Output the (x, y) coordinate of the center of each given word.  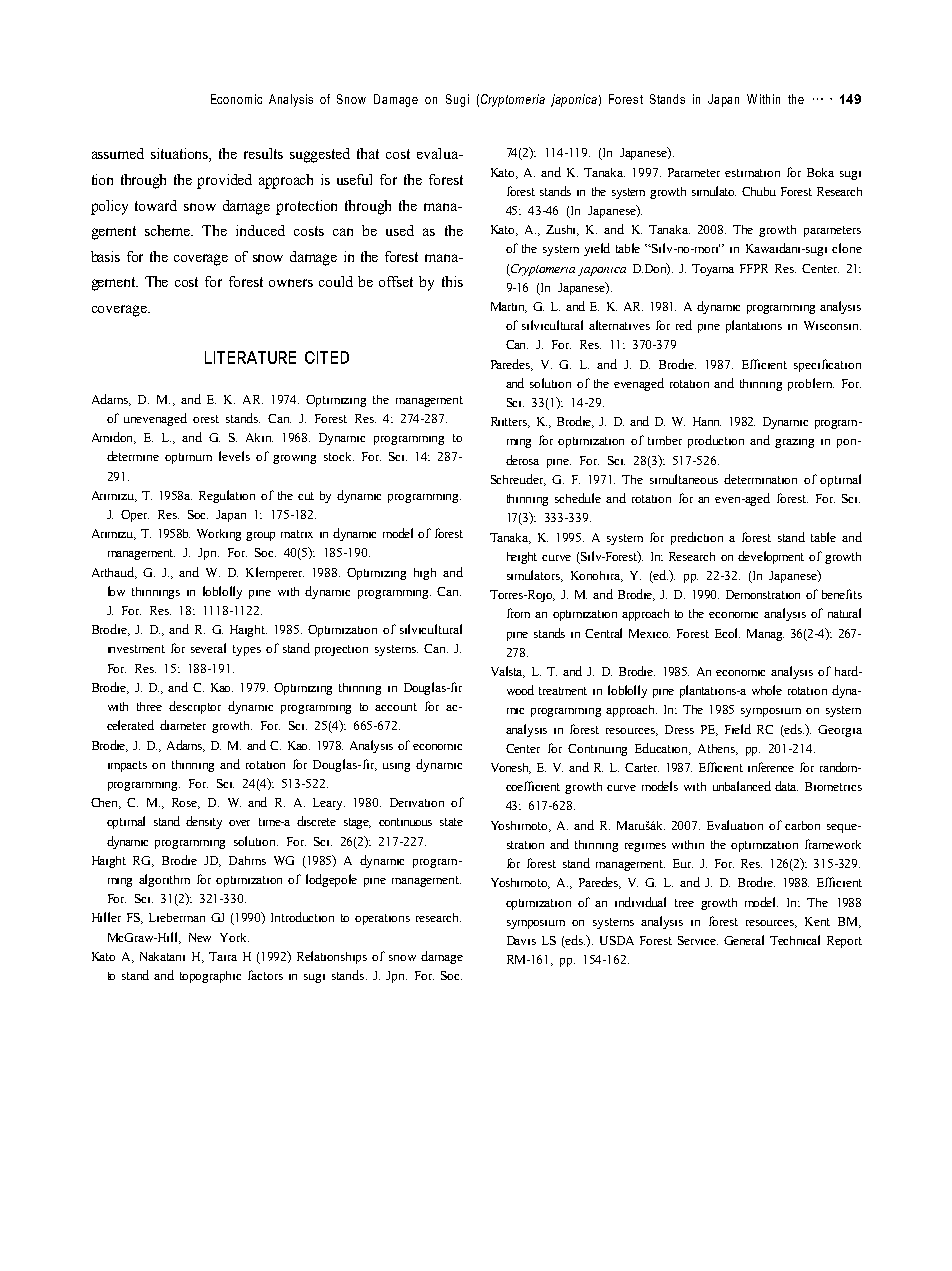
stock (339, 456)
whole (767, 690)
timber (665, 440)
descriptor (195, 707)
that (368, 153)
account (396, 707)
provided (224, 181)
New (200, 937)
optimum (188, 458)
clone (847, 248)
